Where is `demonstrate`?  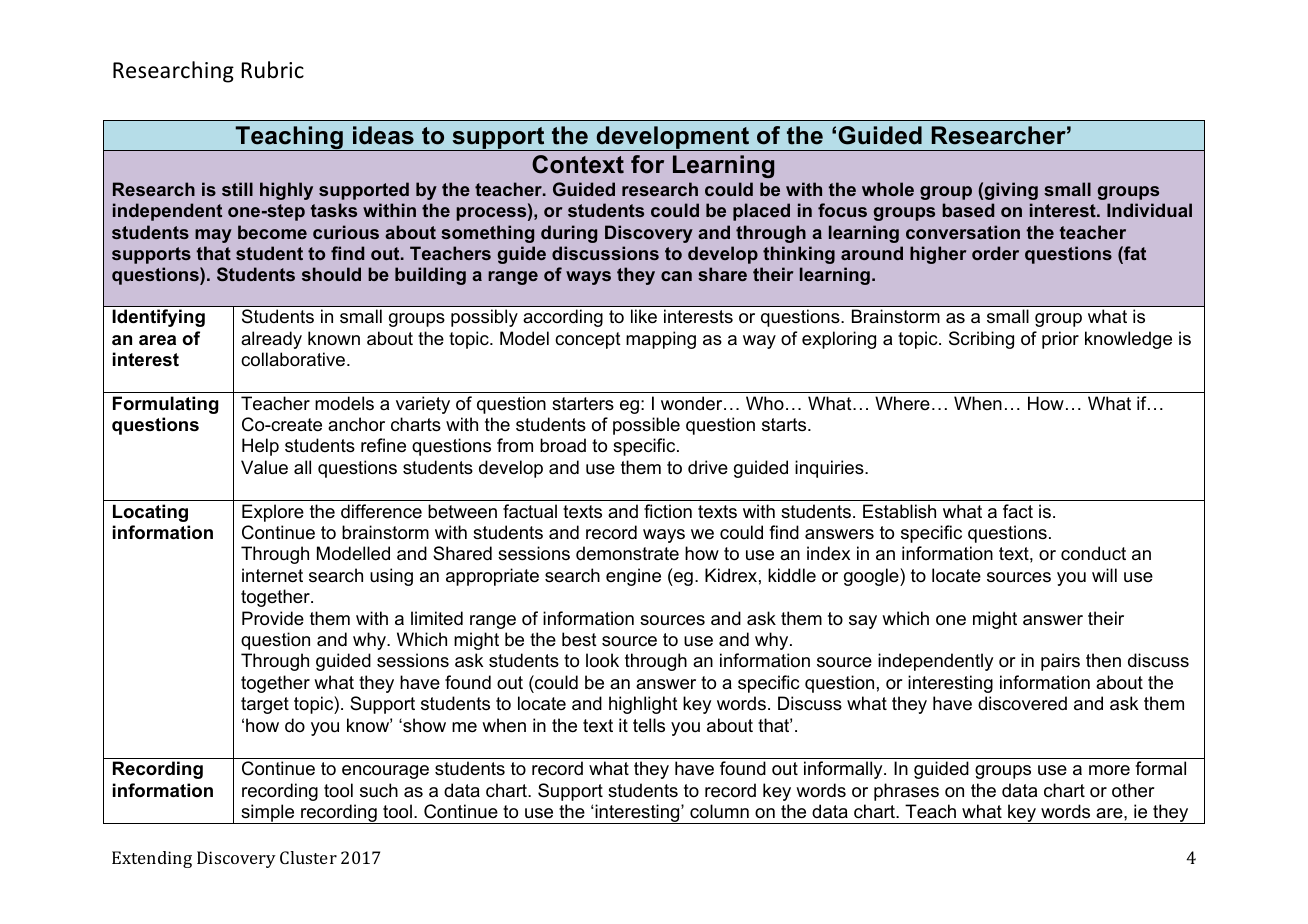
demonstrate is located at coordinates (627, 553).
